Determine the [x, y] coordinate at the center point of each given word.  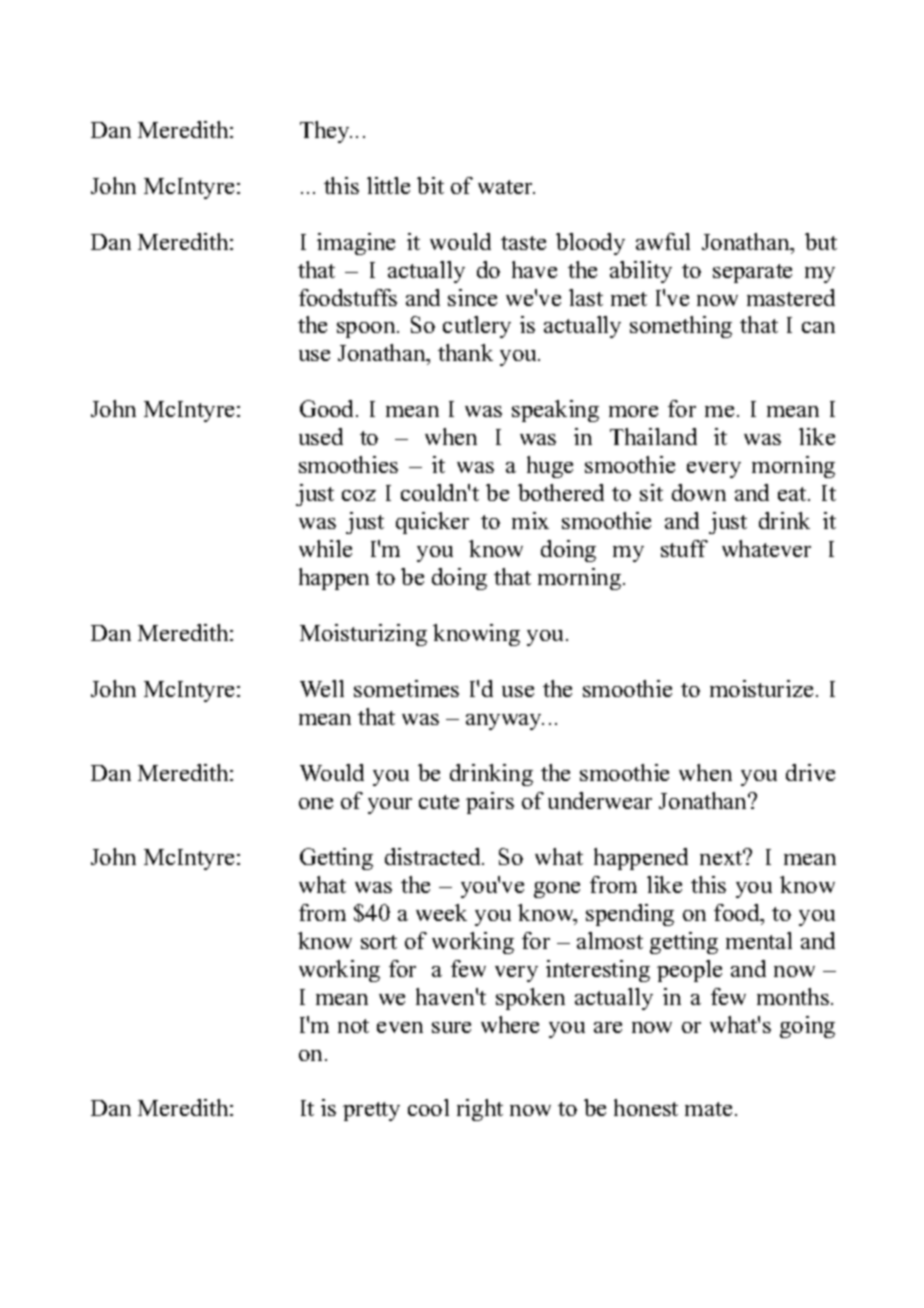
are [608, 1027]
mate [708, 1109]
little [388, 185]
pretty [371, 1111]
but [821, 241]
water [506, 187]
